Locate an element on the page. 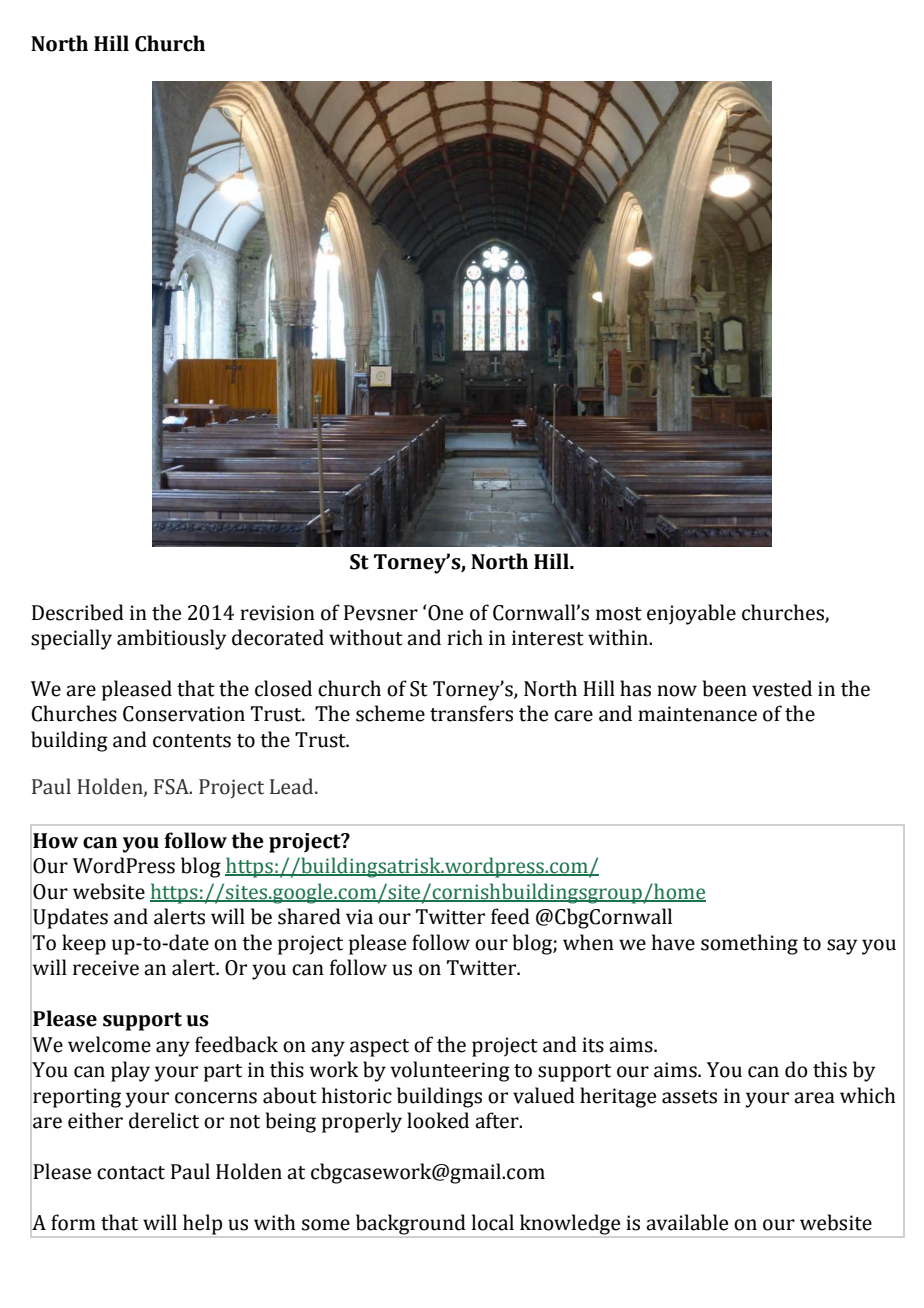 The image size is (924, 1308). specially is located at coordinates (71, 639).
